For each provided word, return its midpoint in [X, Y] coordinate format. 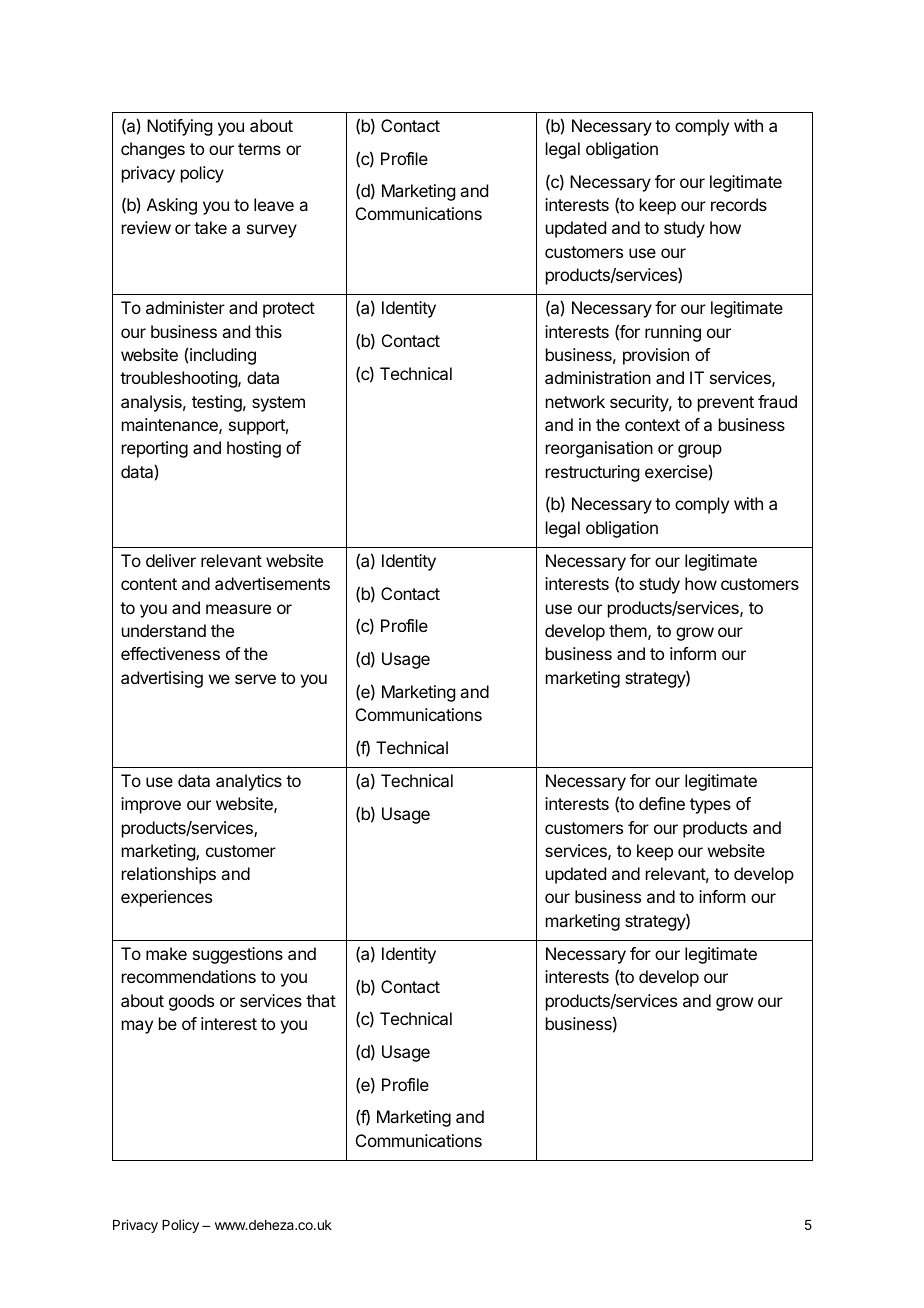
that [321, 1000]
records [739, 204]
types [710, 806]
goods [191, 1002]
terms [259, 149]
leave [274, 204]
